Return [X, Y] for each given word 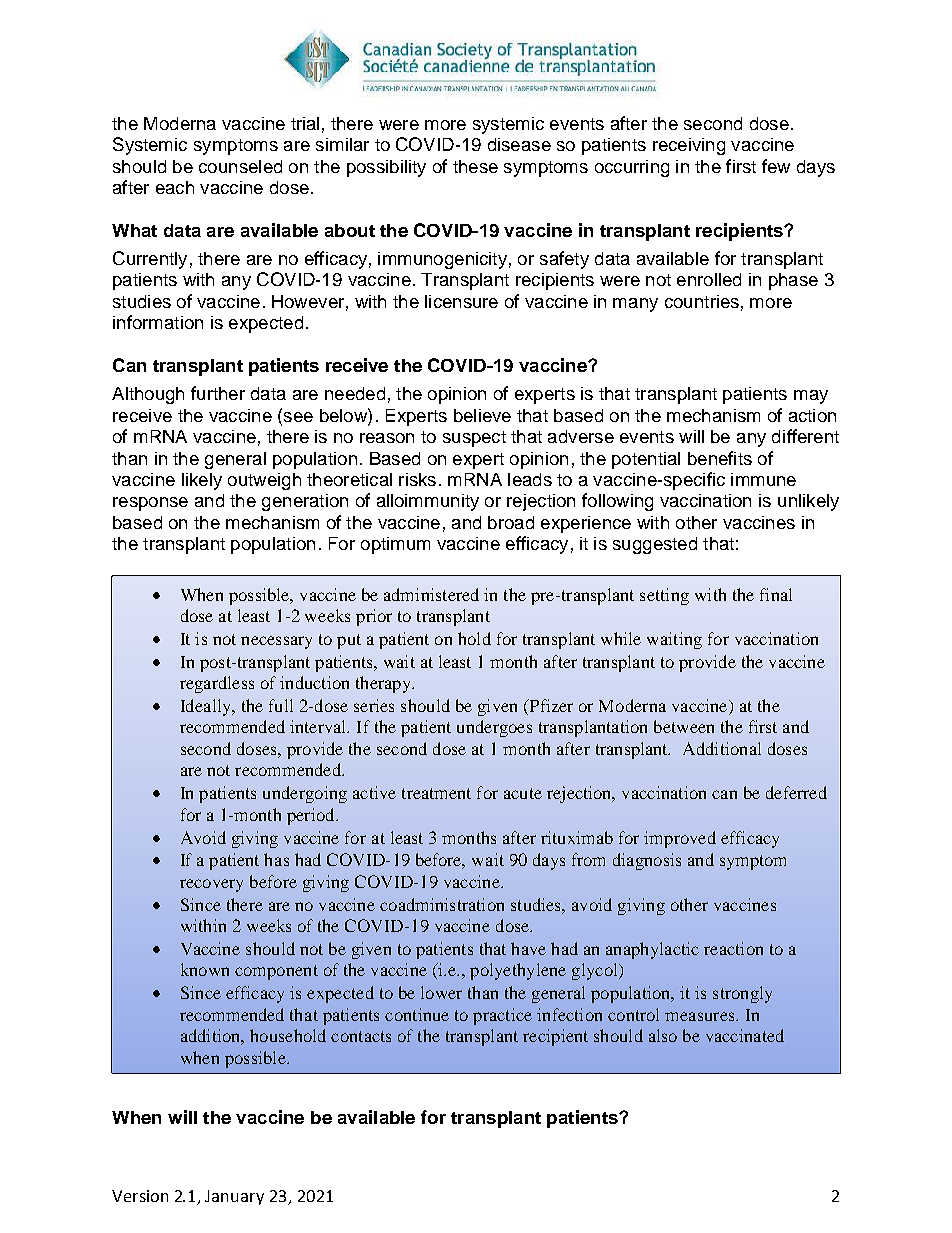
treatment [436, 793]
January [234, 1197]
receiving [689, 146]
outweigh [264, 481]
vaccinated [745, 1035]
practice [502, 1016]
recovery [211, 885]
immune [763, 479]
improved [680, 839]
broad [511, 522]
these [475, 166]
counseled [240, 166]
